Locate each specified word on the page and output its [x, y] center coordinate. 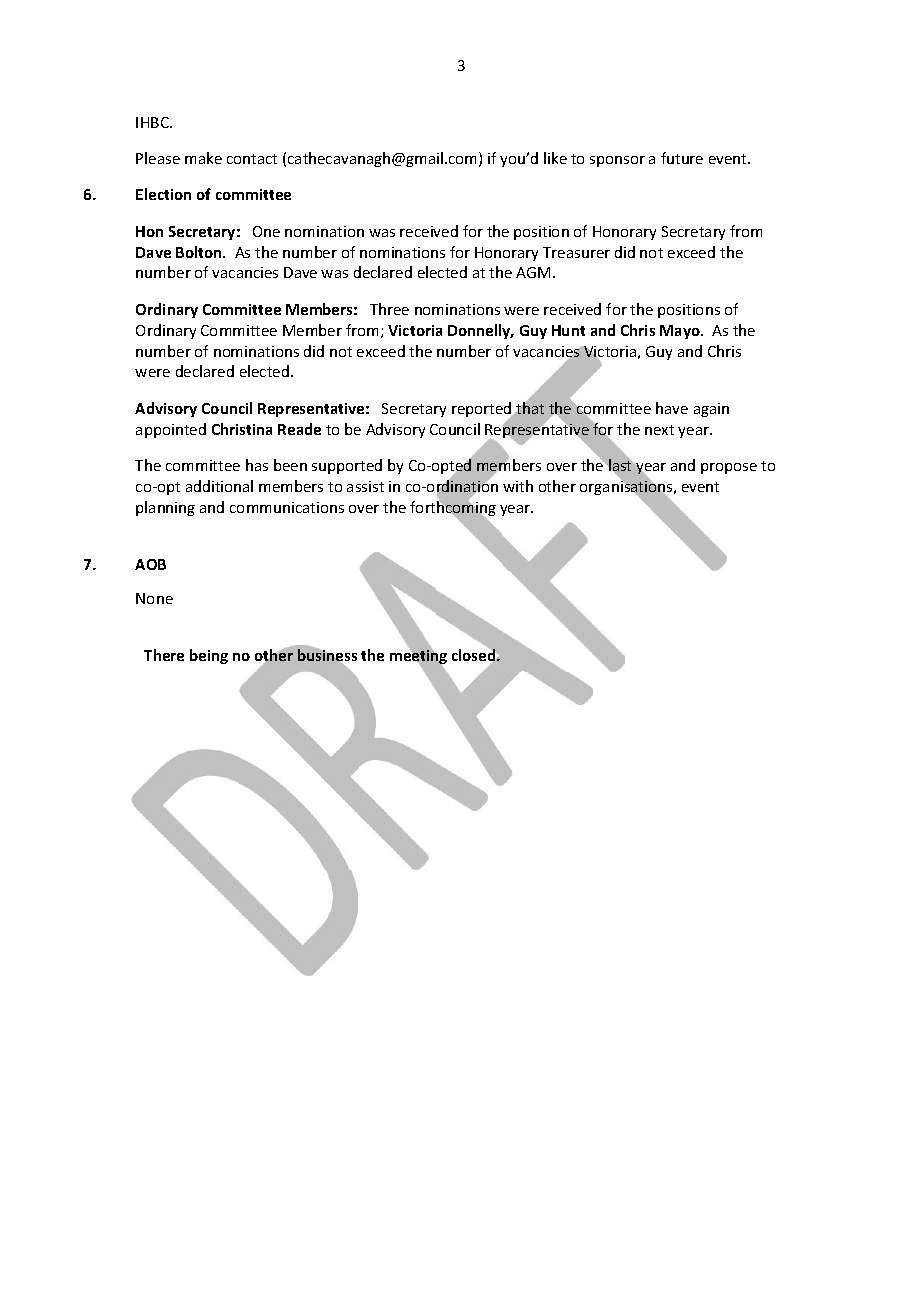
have [672, 408]
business [327, 655]
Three [389, 309]
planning [165, 508]
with [518, 486]
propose [729, 468]
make [203, 158]
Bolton [200, 252]
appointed [171, 430]
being [209, 656]
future [682, 158]
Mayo [681, 332]
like [555, 158]
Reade [299, 429]
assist [365, 486]
